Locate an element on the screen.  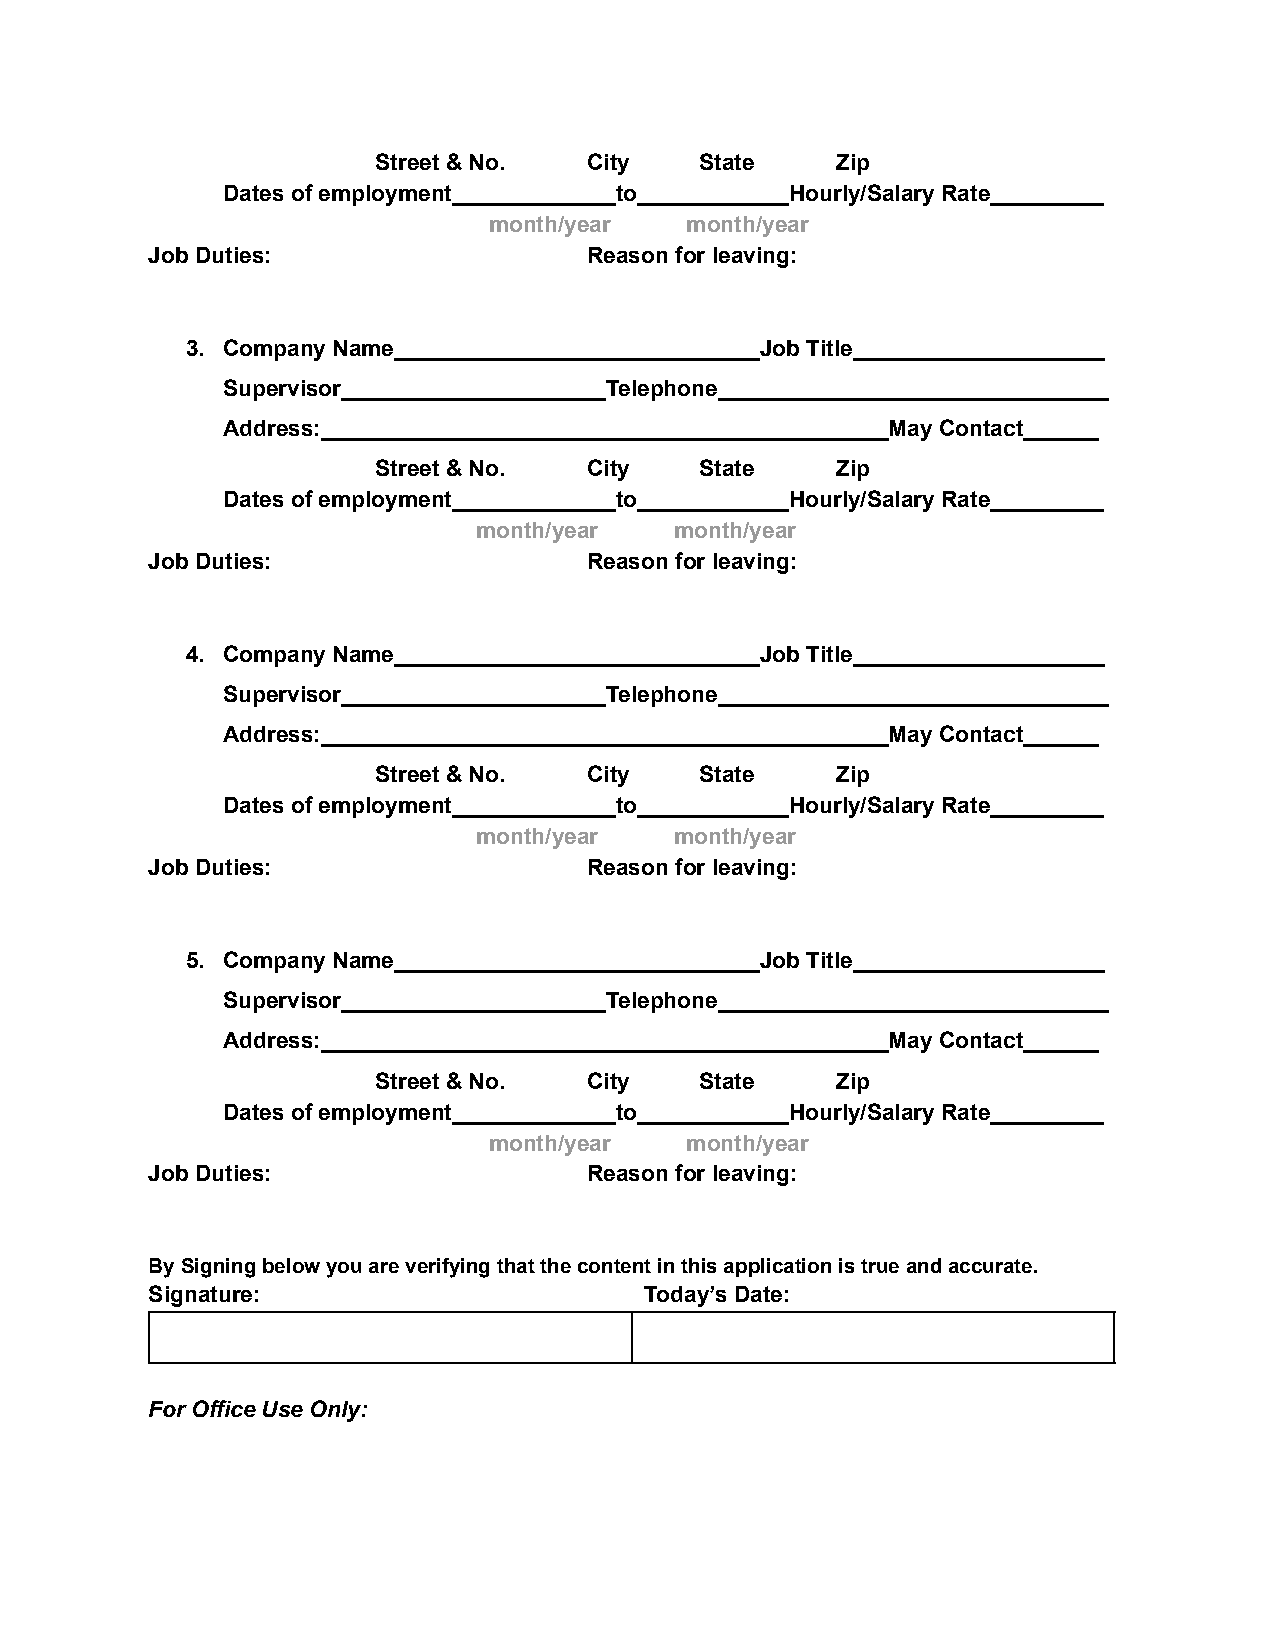
Signature is located at coordinates (200, 1296).
